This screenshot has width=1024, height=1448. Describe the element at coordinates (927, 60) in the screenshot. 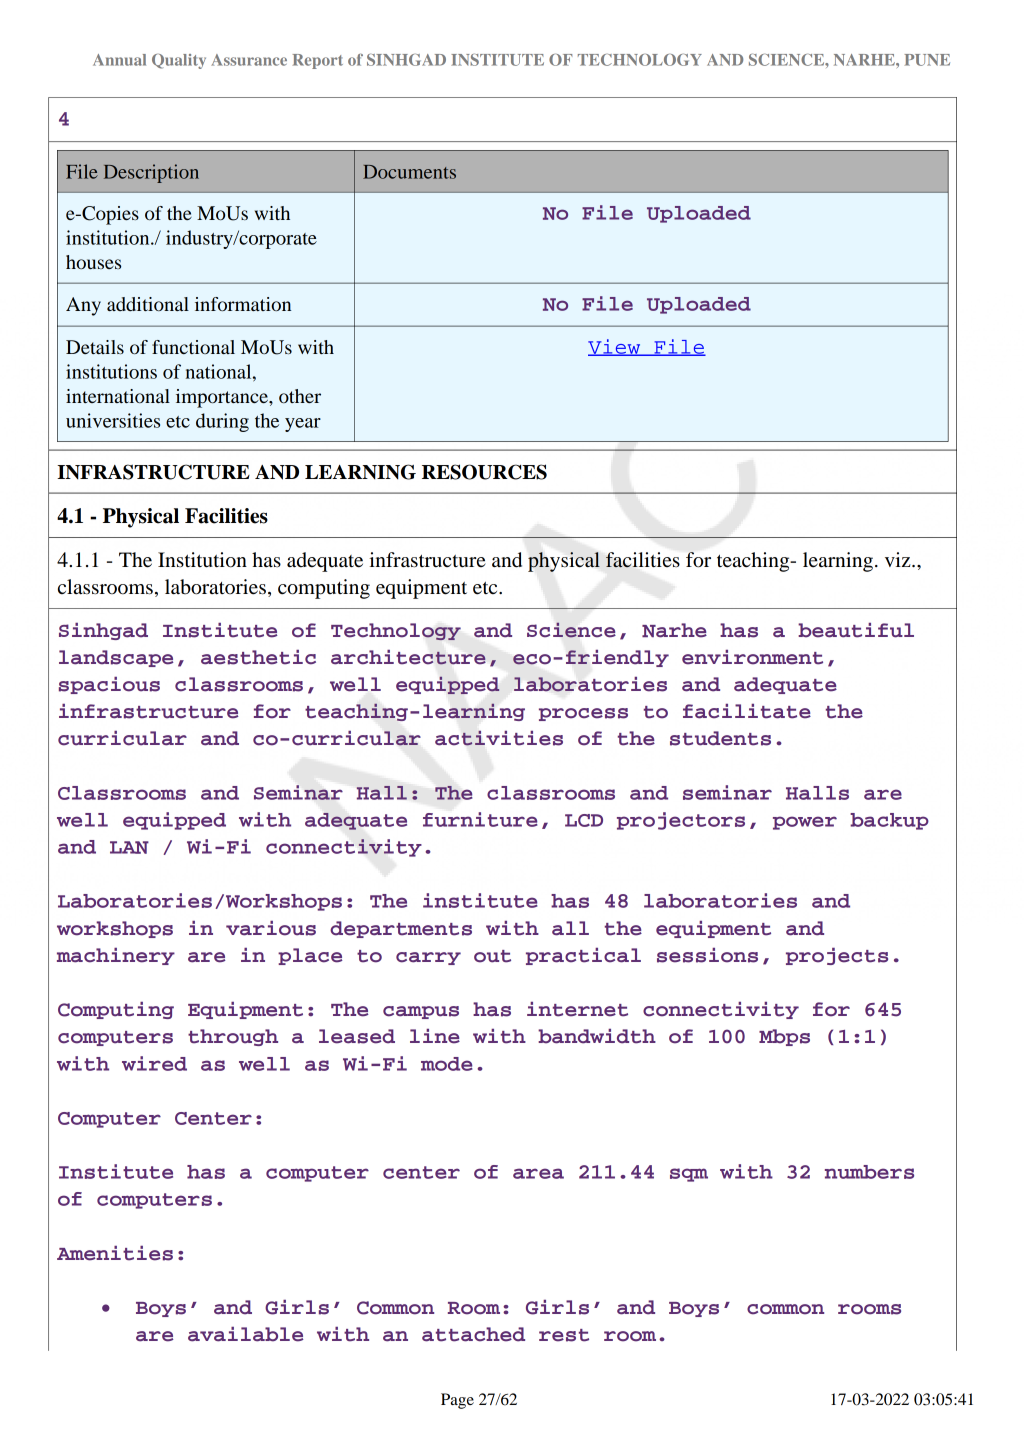

I see `PUNE` at that location.
